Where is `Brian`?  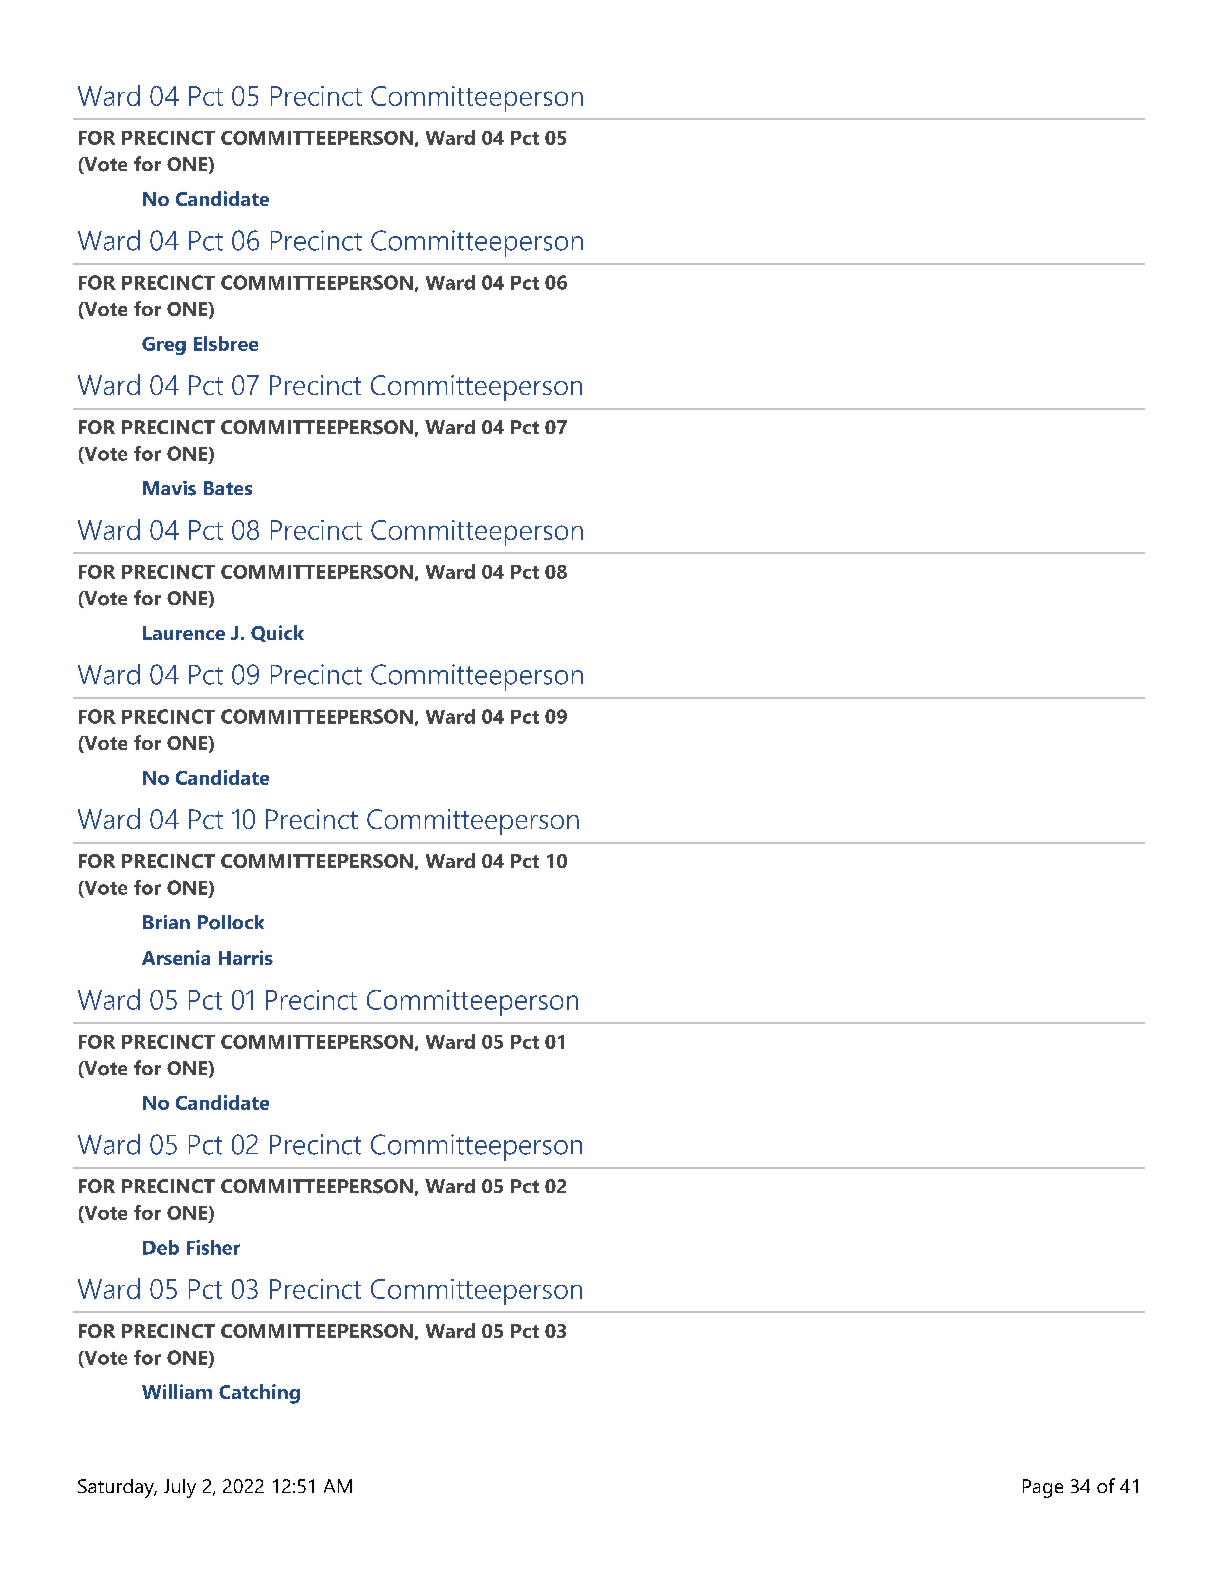 Brian is located at coordinates (166, 922).
